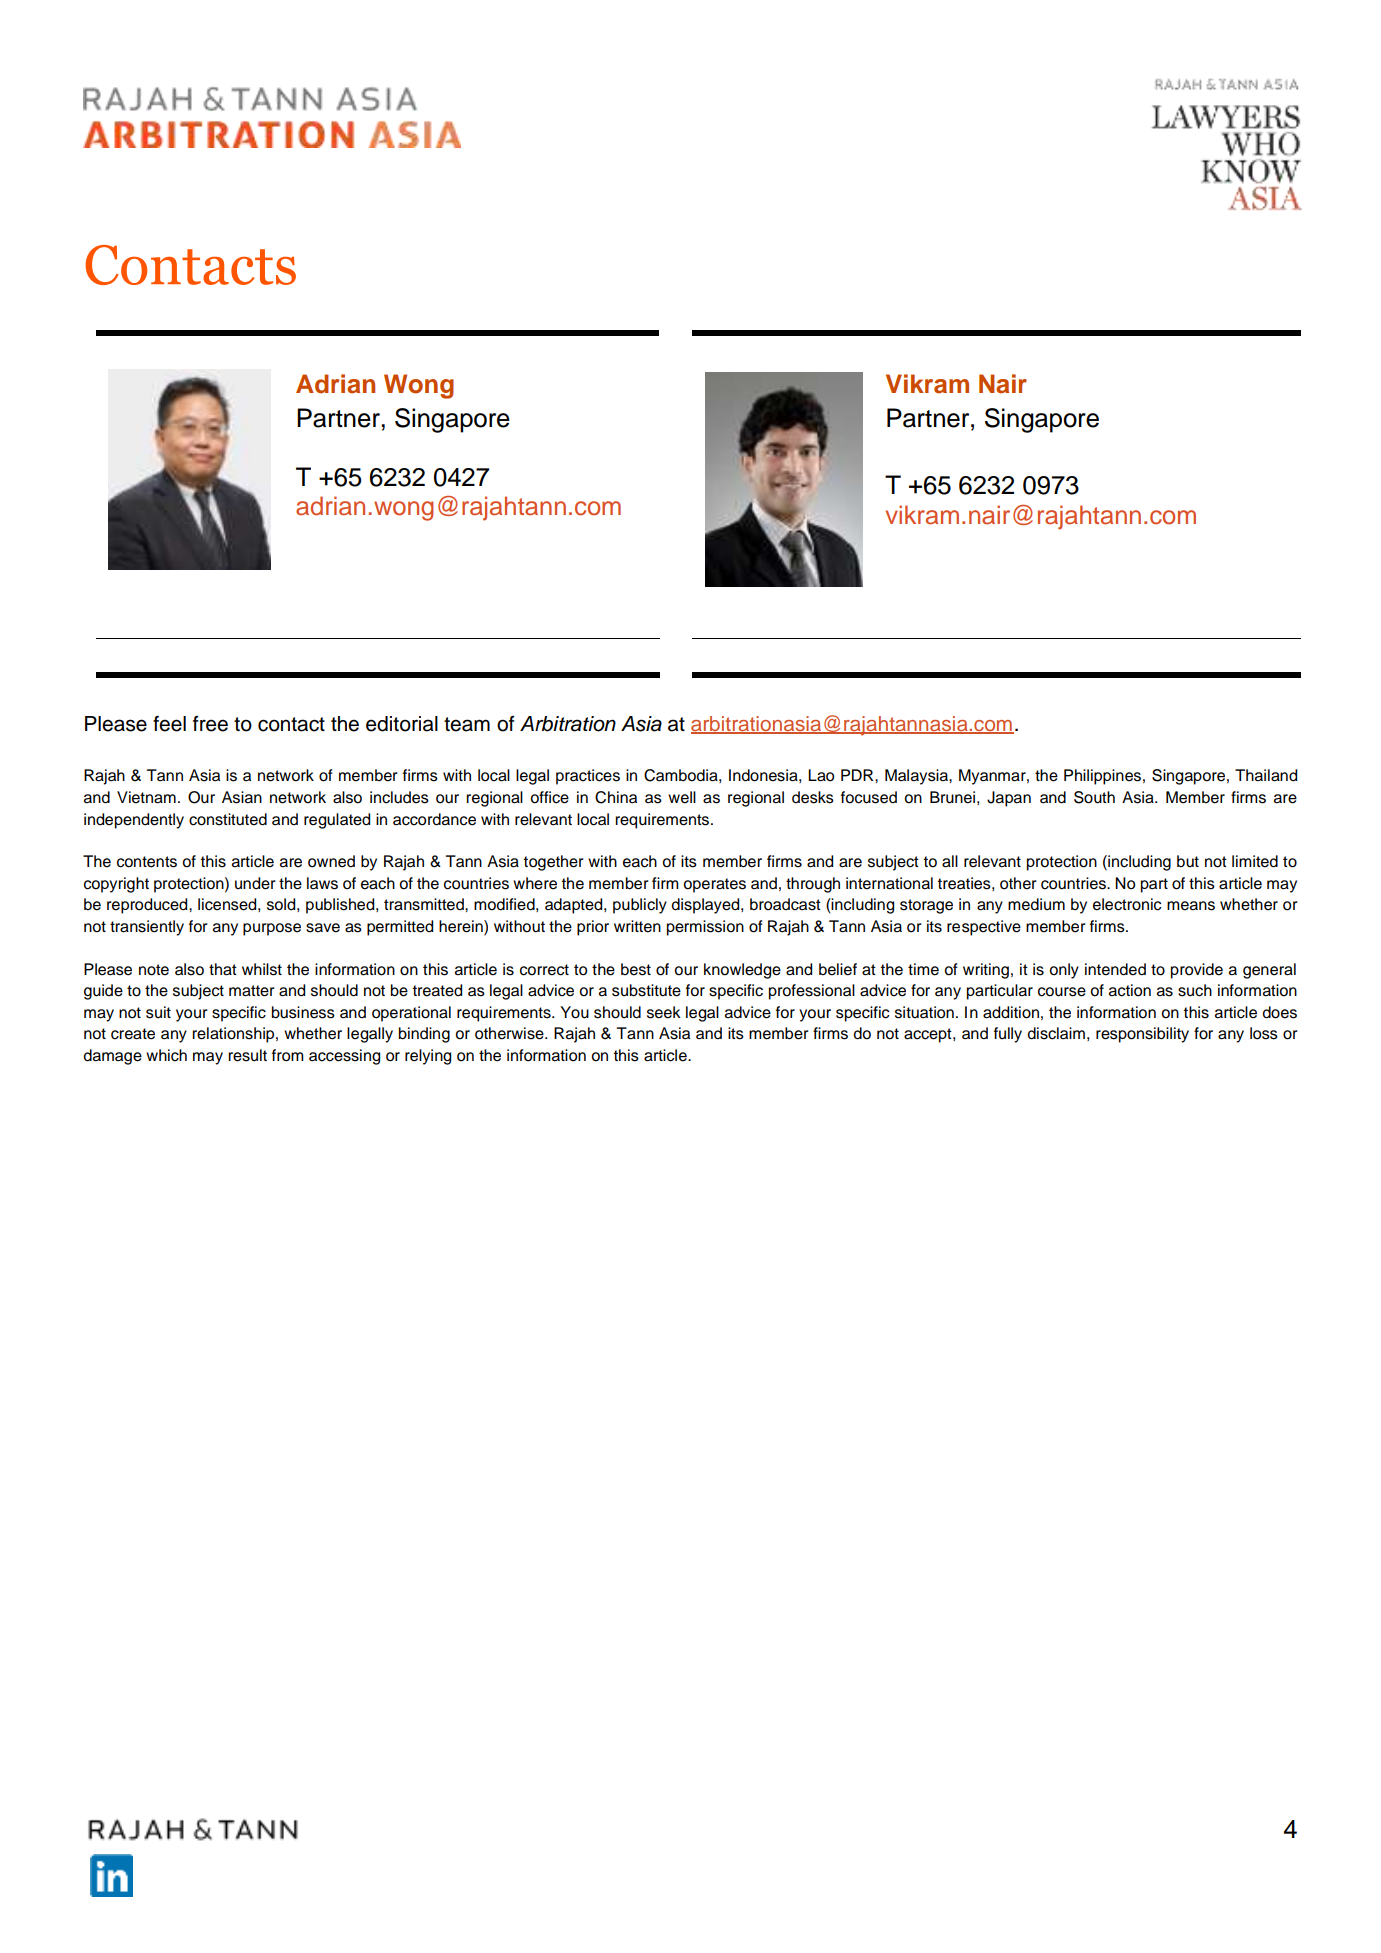 This screenshot has height=1953, width=1381. What do you see at coordinates (146, 797) in the screenshot?
I see `Vietnam` at bounding box center [146, 797].
